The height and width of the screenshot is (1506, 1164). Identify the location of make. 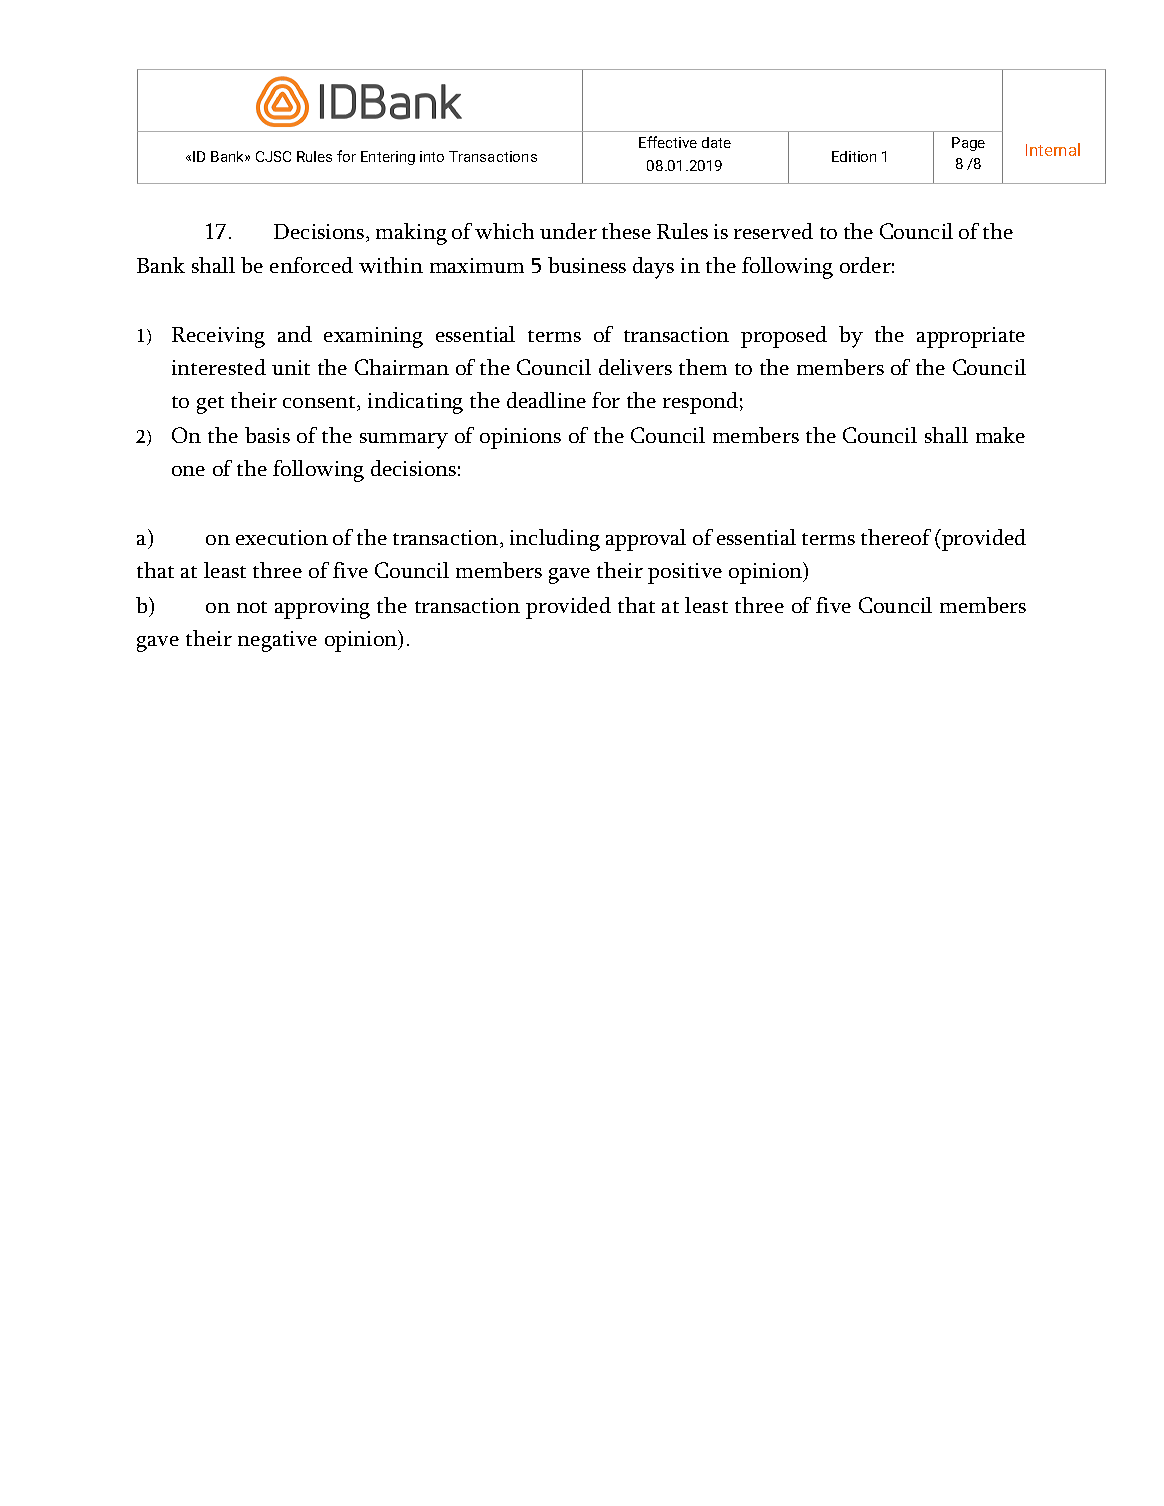
(1000, 435).
